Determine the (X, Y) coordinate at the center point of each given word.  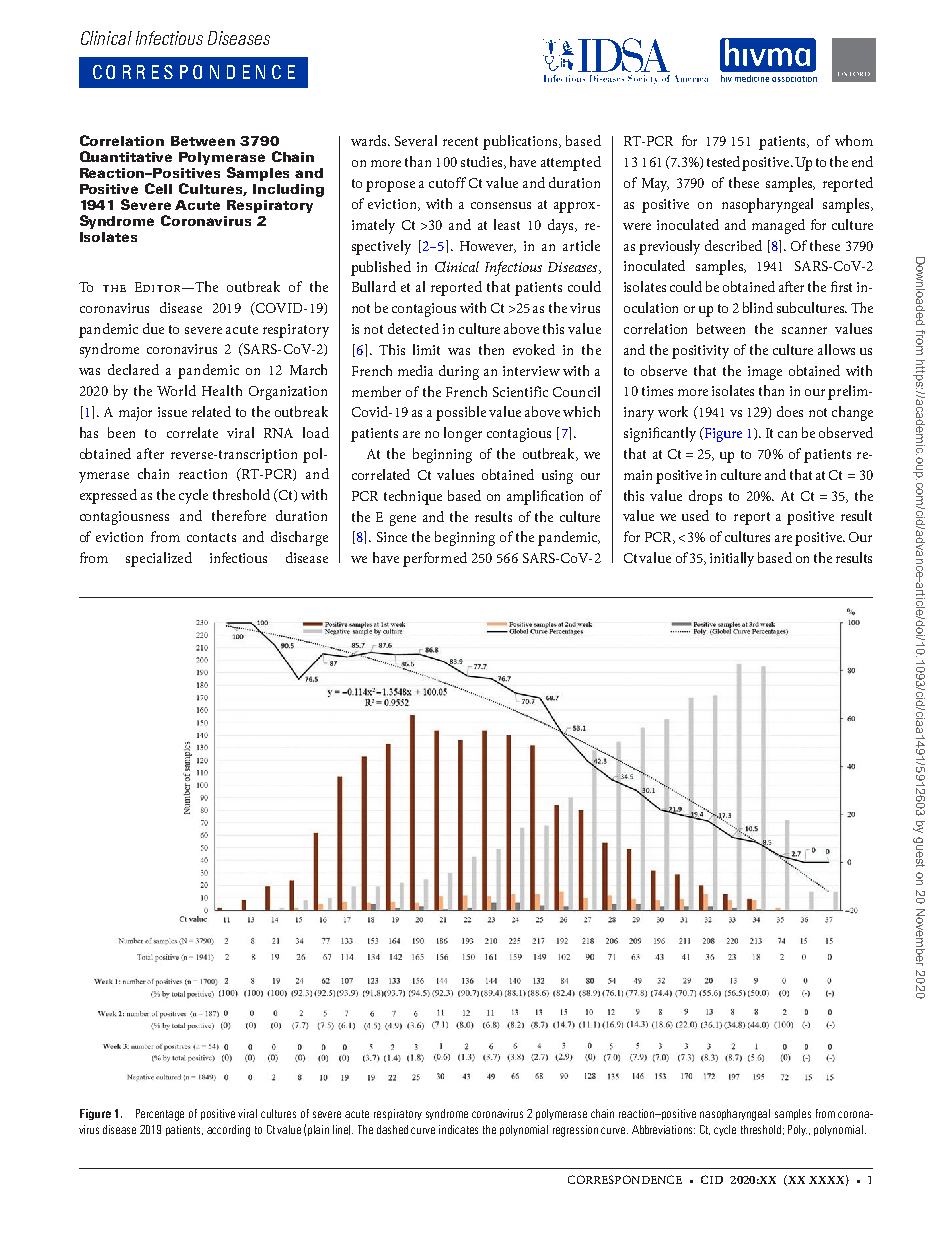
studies (483, 162)
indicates (458, 1129)
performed (435, 559)
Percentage (160, 1115)
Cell (158, 188)
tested (723, 161)
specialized (159, 559)
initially (732, 559)
